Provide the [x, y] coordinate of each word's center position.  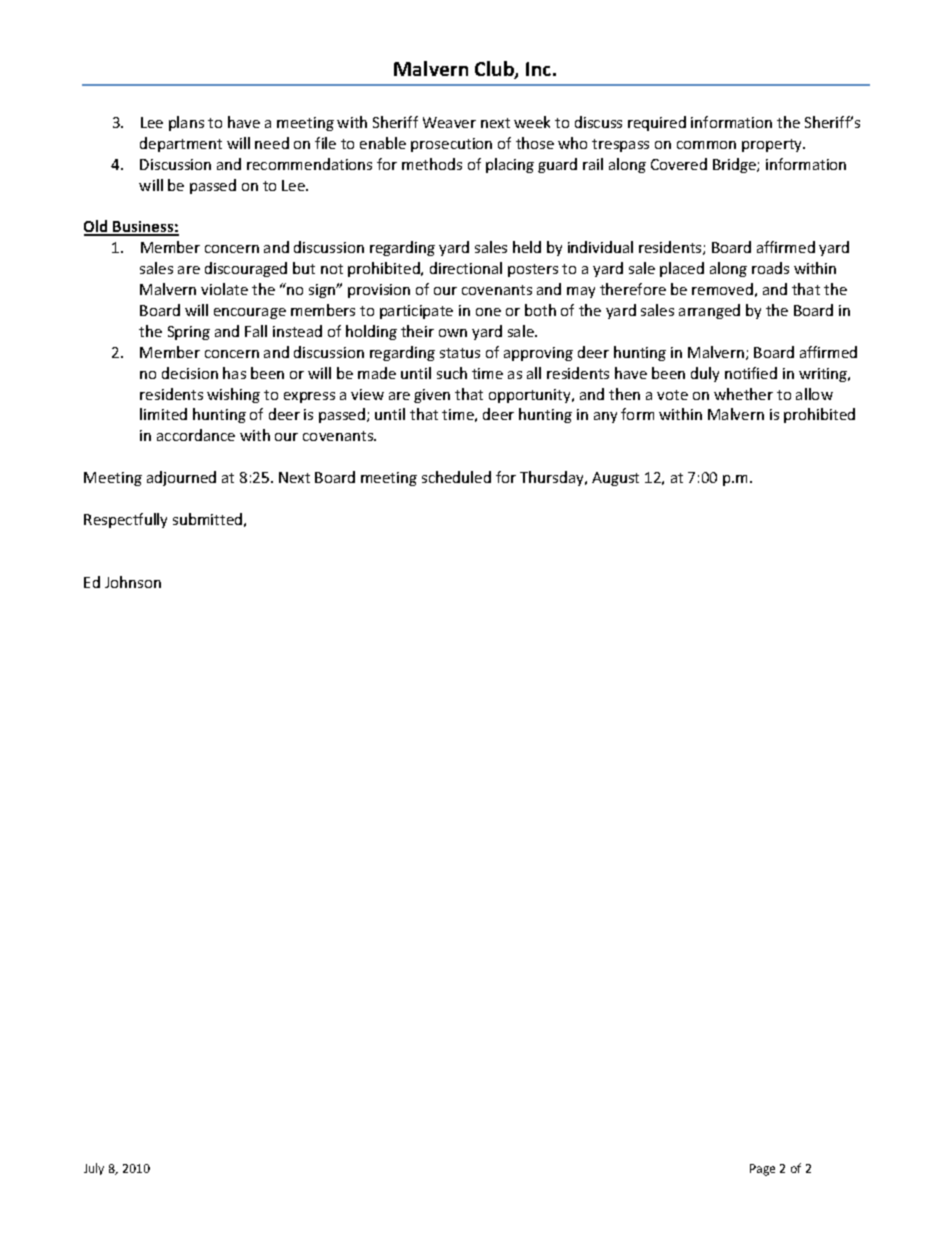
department [181, 144]
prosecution [451, 145]
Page [762, 1170]
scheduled [456, 477]
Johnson [133, 582]
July [94, 1169]
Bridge [735, 165]
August [615, 479]
